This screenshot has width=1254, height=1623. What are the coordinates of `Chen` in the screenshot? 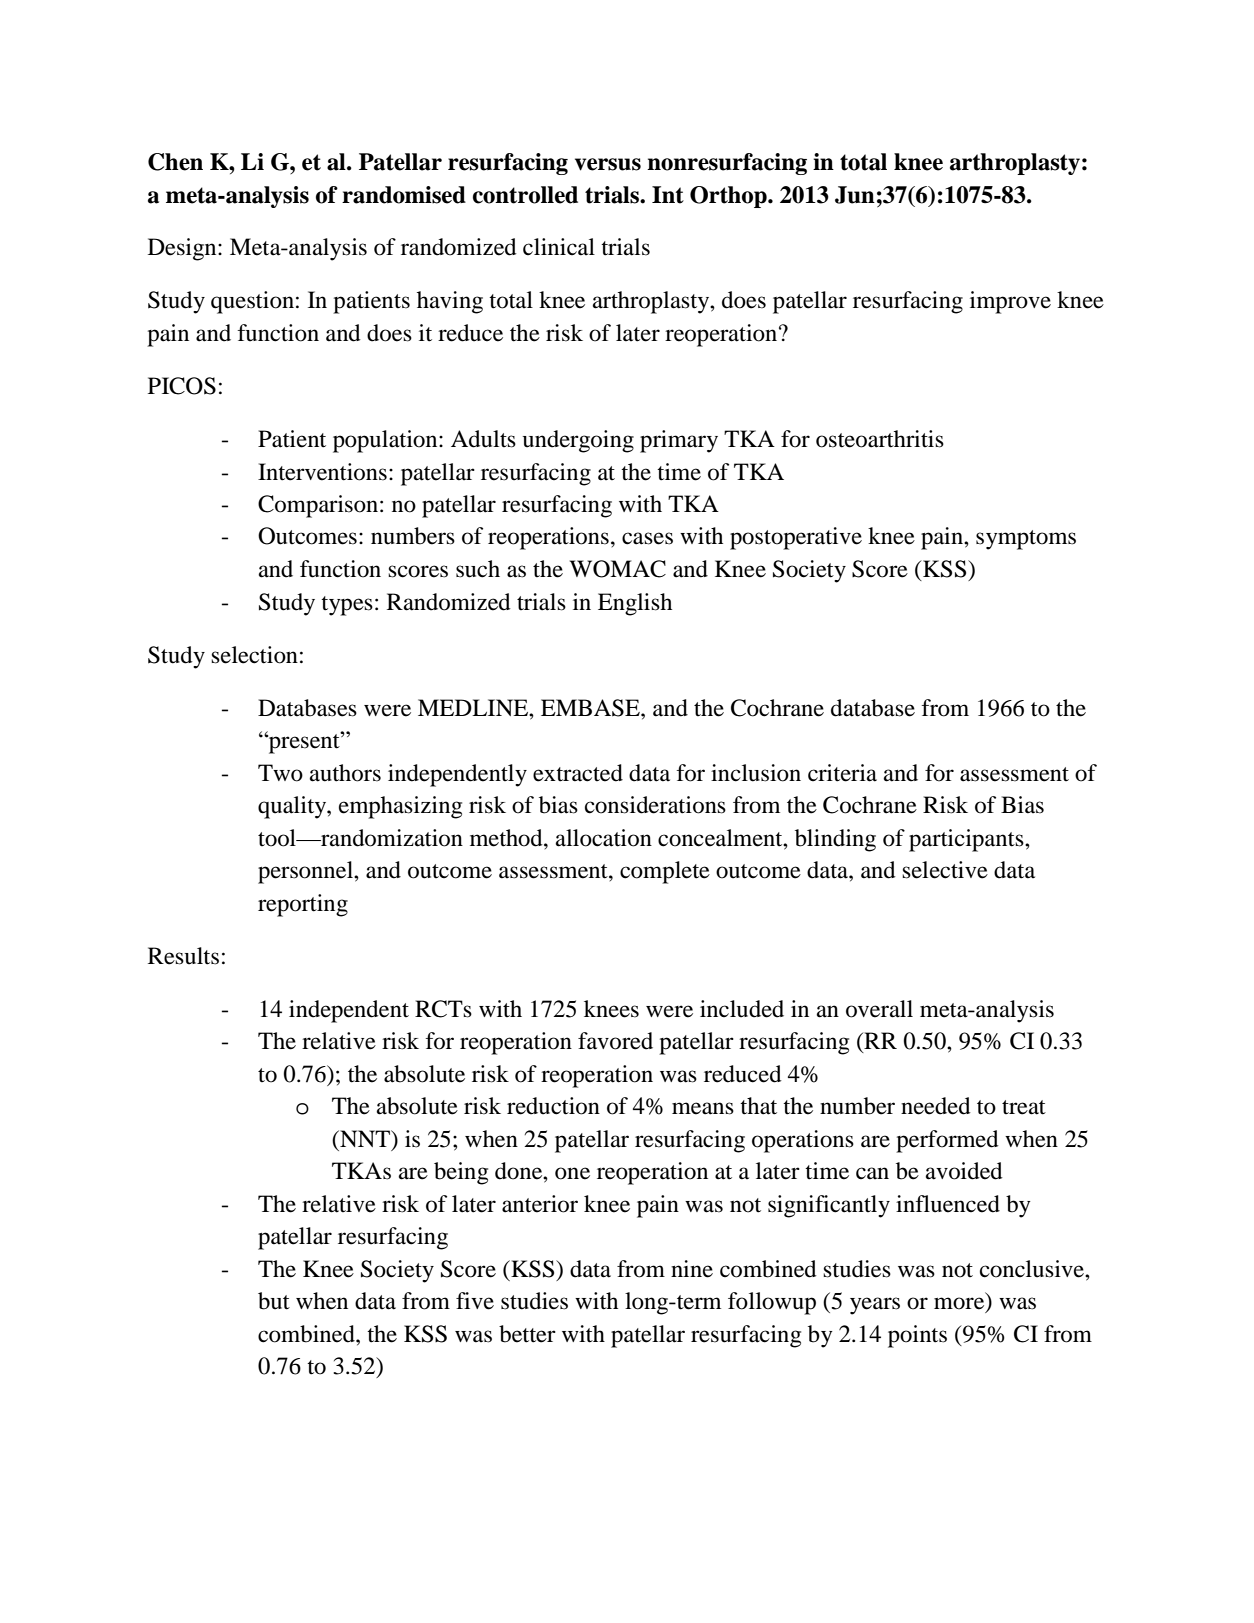 It's located at (175, 162).
